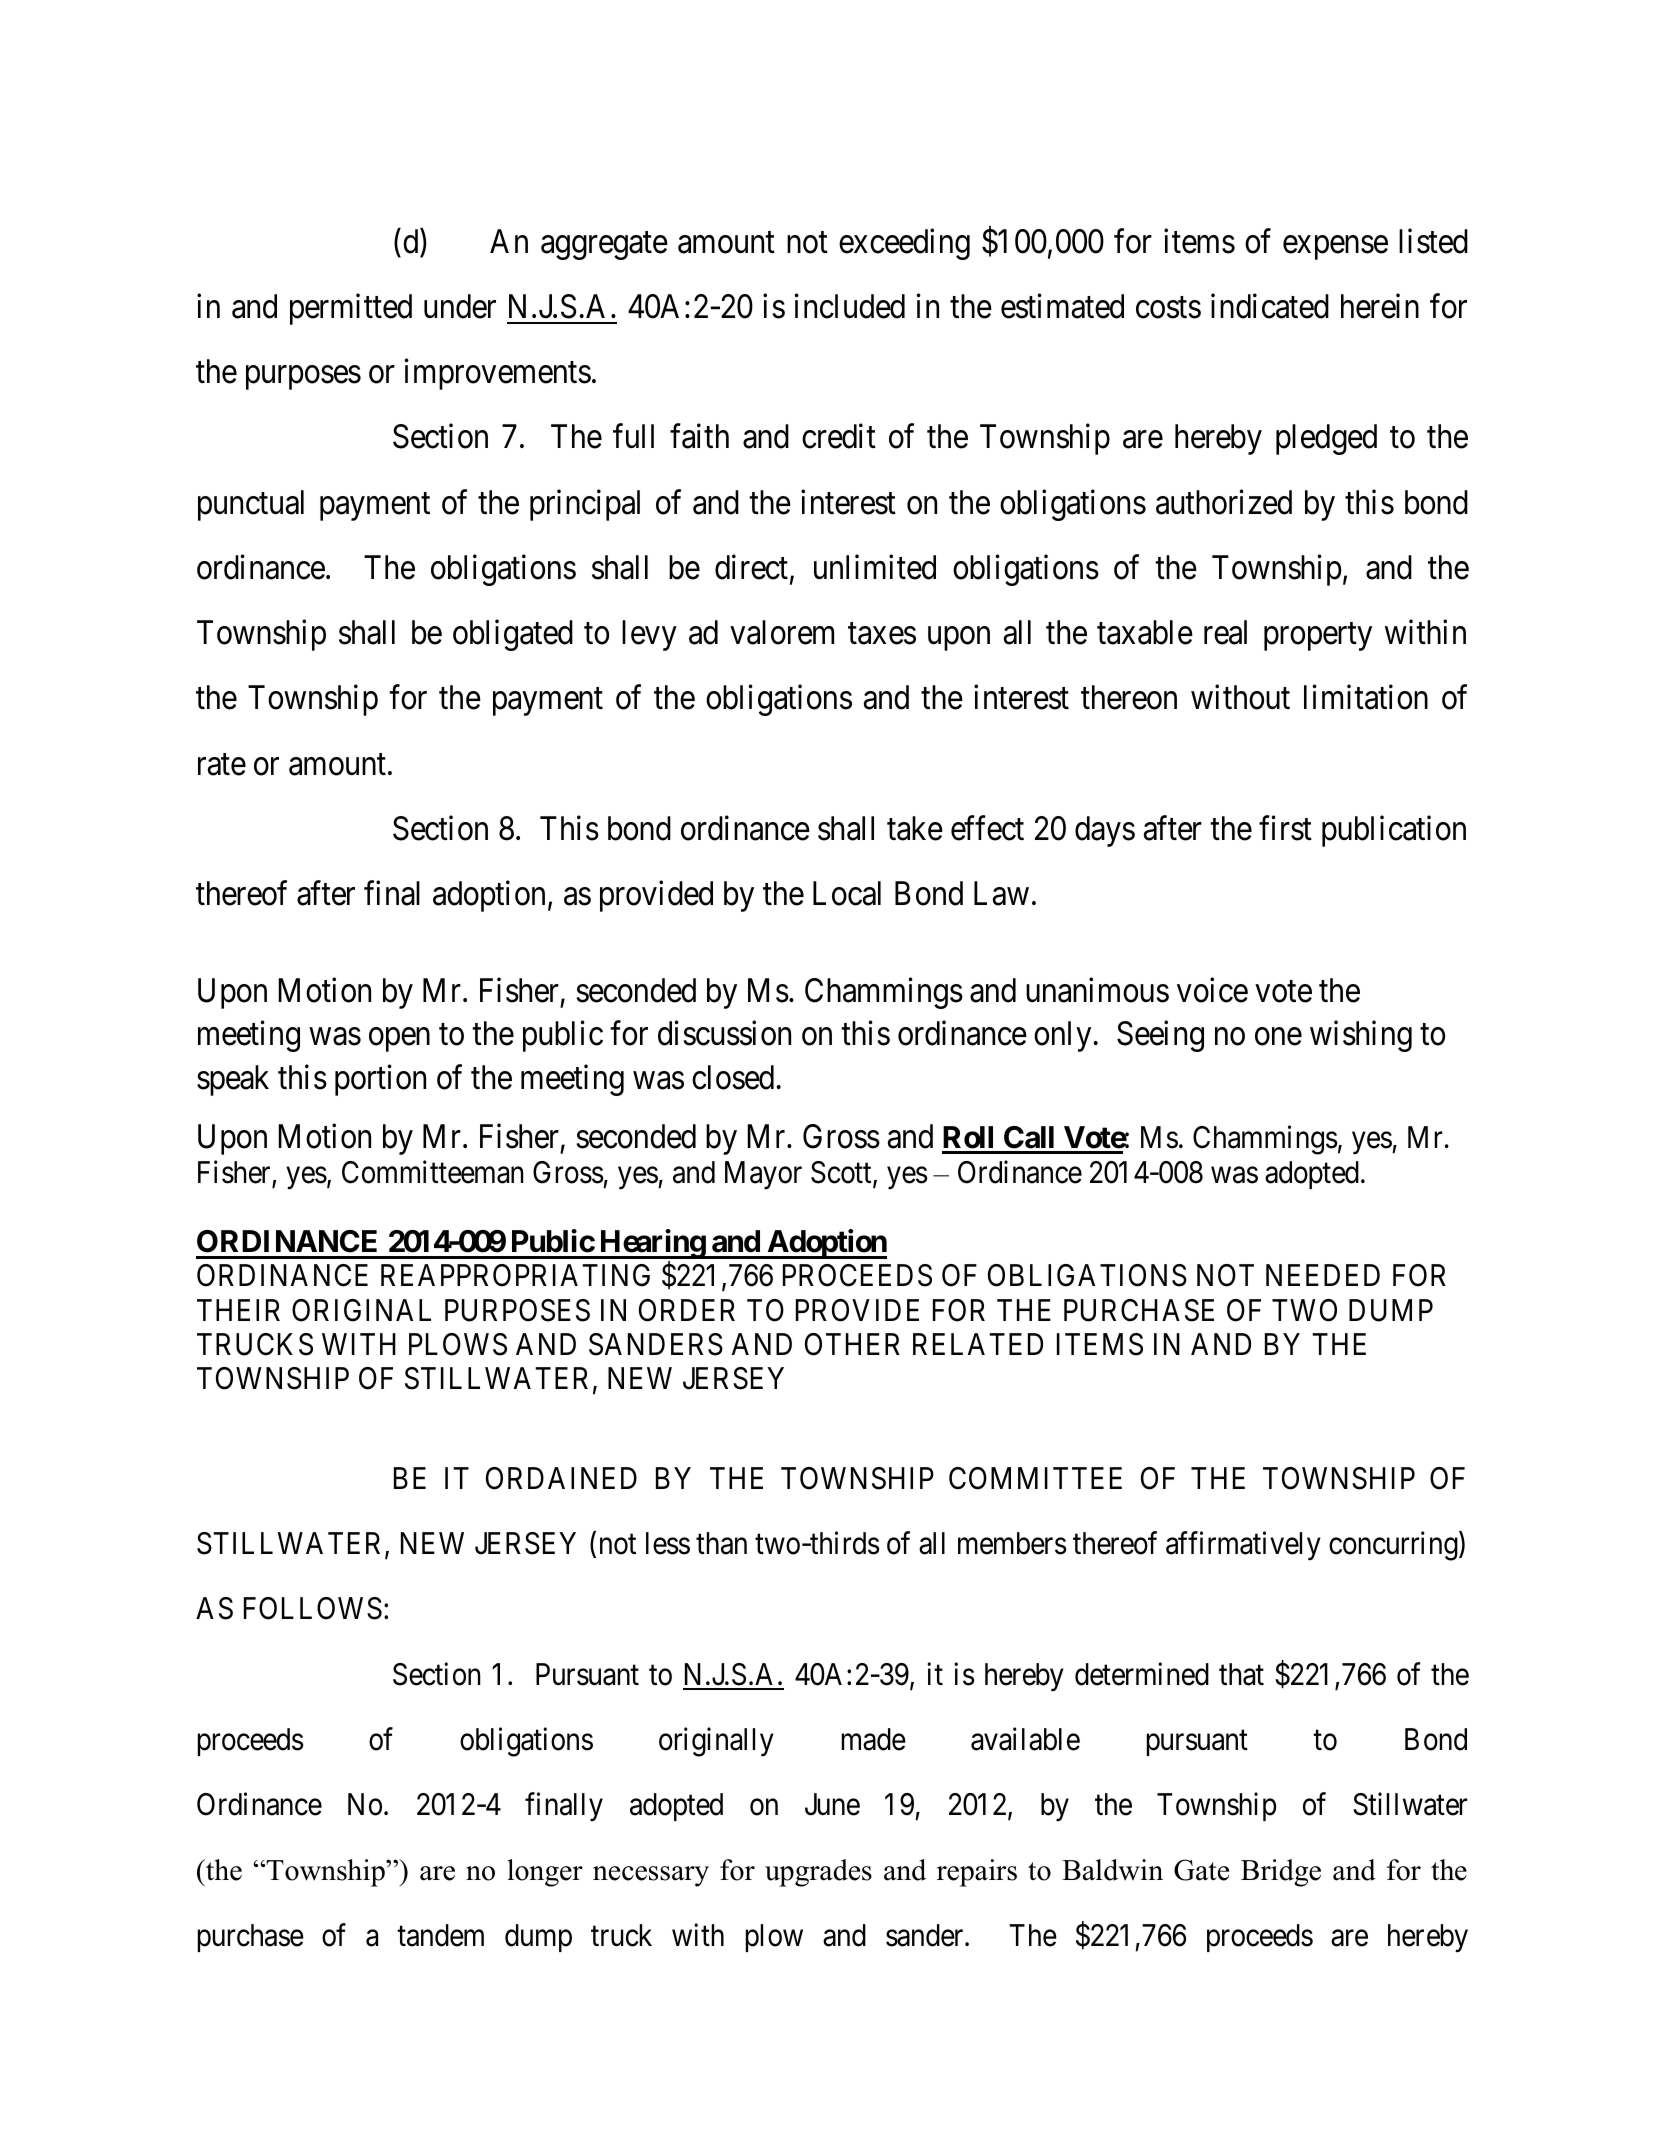  I want to click on first, so click(1285, 828).
